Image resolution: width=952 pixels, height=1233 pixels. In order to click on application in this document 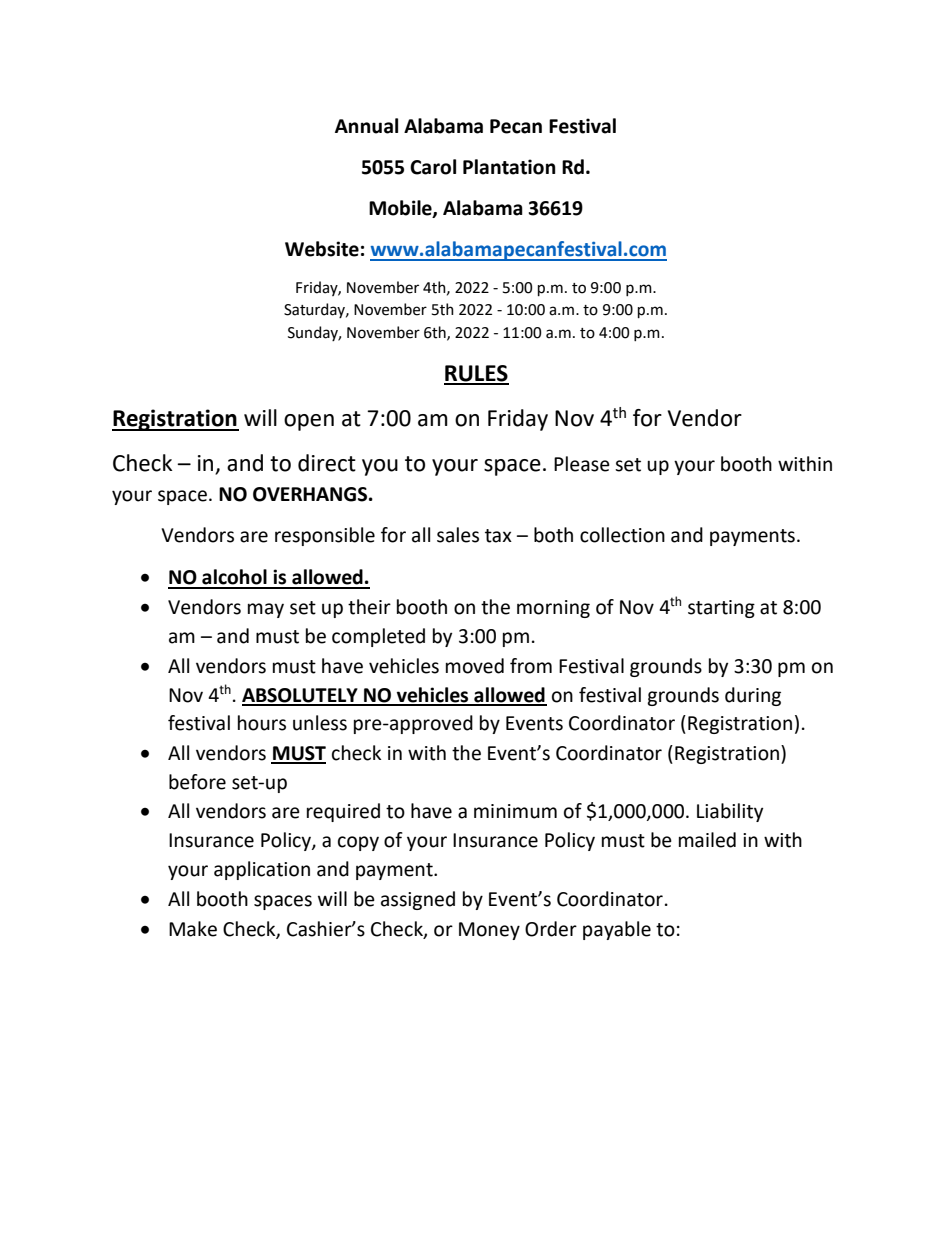, I will do `click(262, 870)`.
